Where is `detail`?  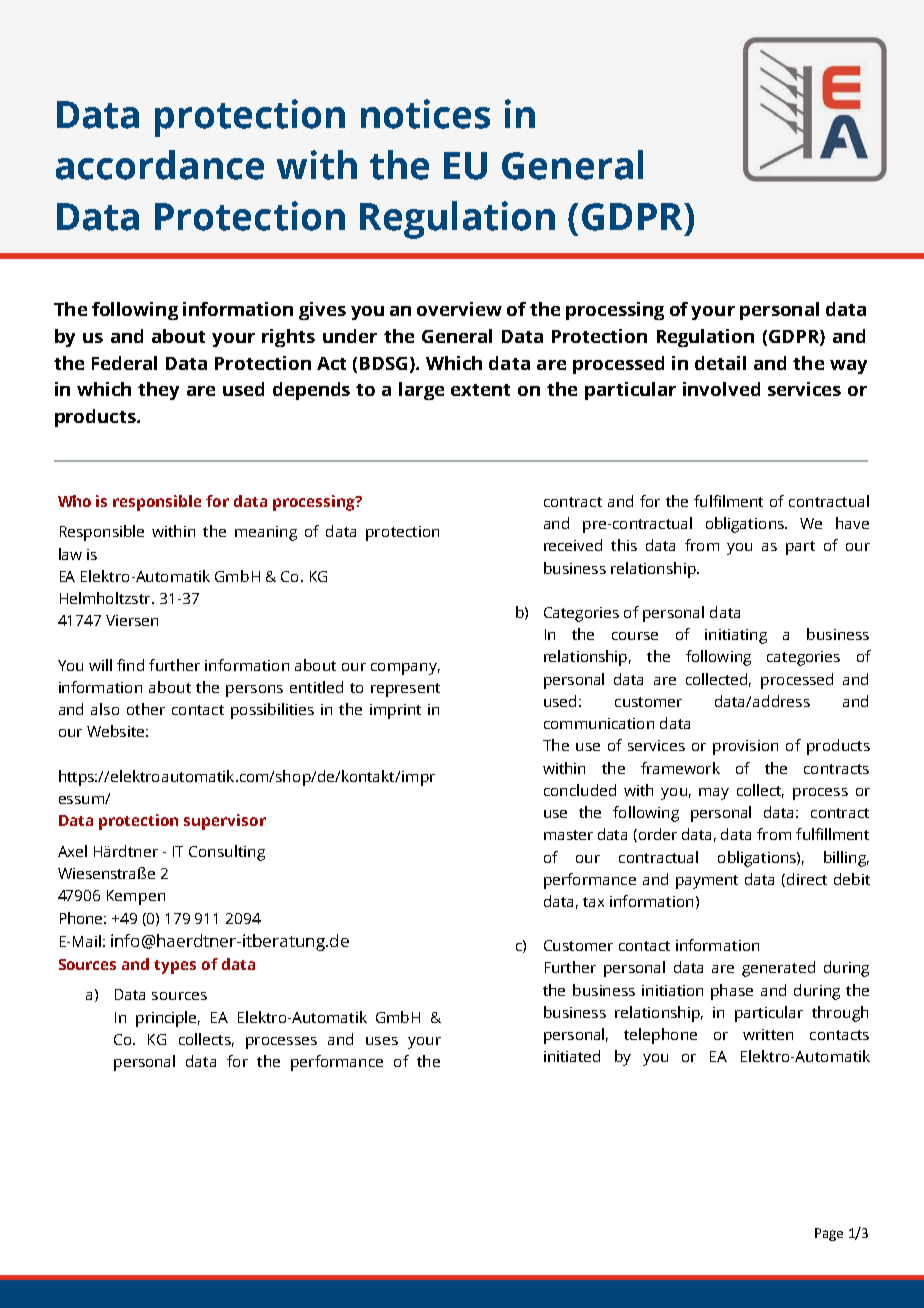
detail is located at coordinates (720, 363).
